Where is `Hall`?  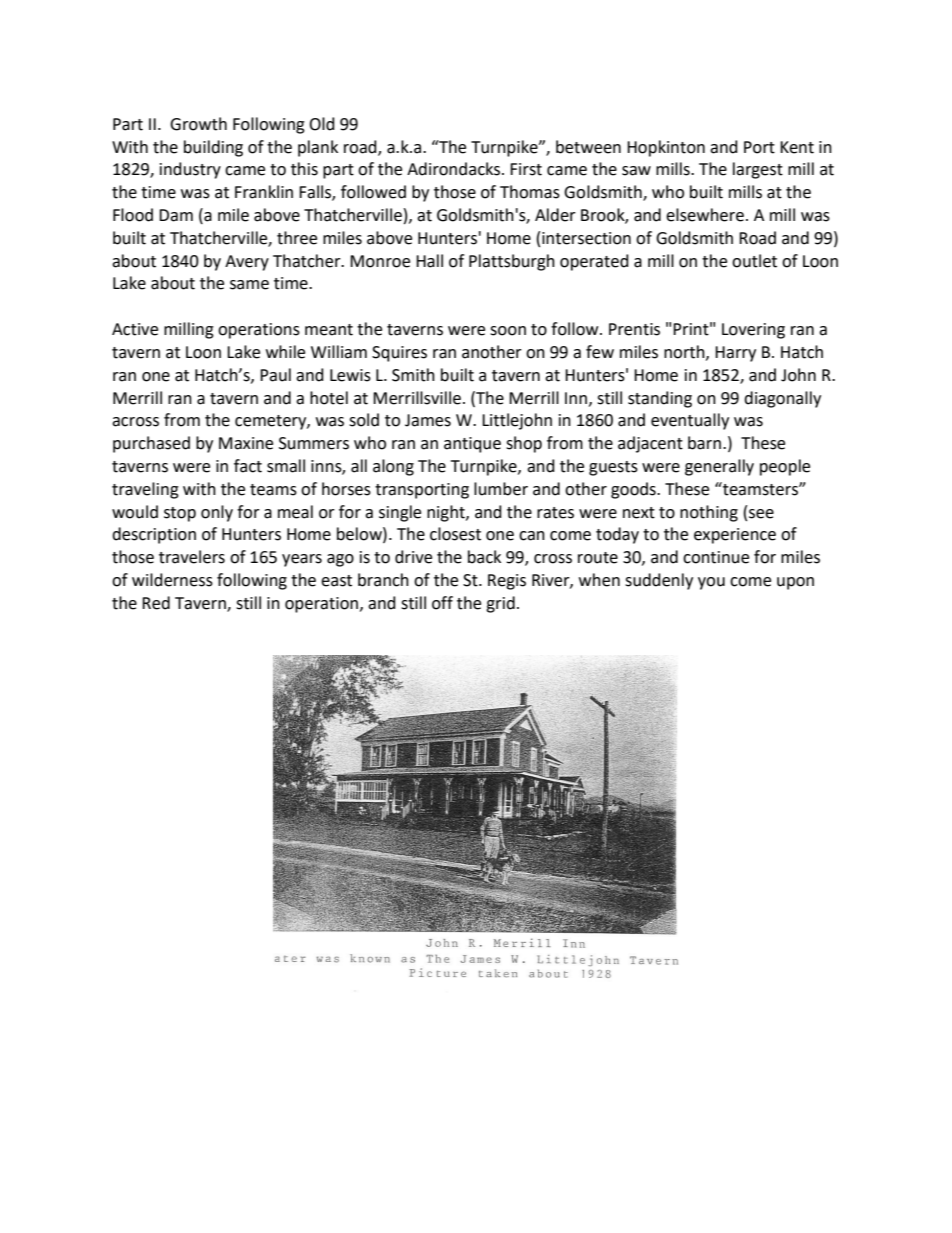 Hall is located at coordinates (429, 261).
